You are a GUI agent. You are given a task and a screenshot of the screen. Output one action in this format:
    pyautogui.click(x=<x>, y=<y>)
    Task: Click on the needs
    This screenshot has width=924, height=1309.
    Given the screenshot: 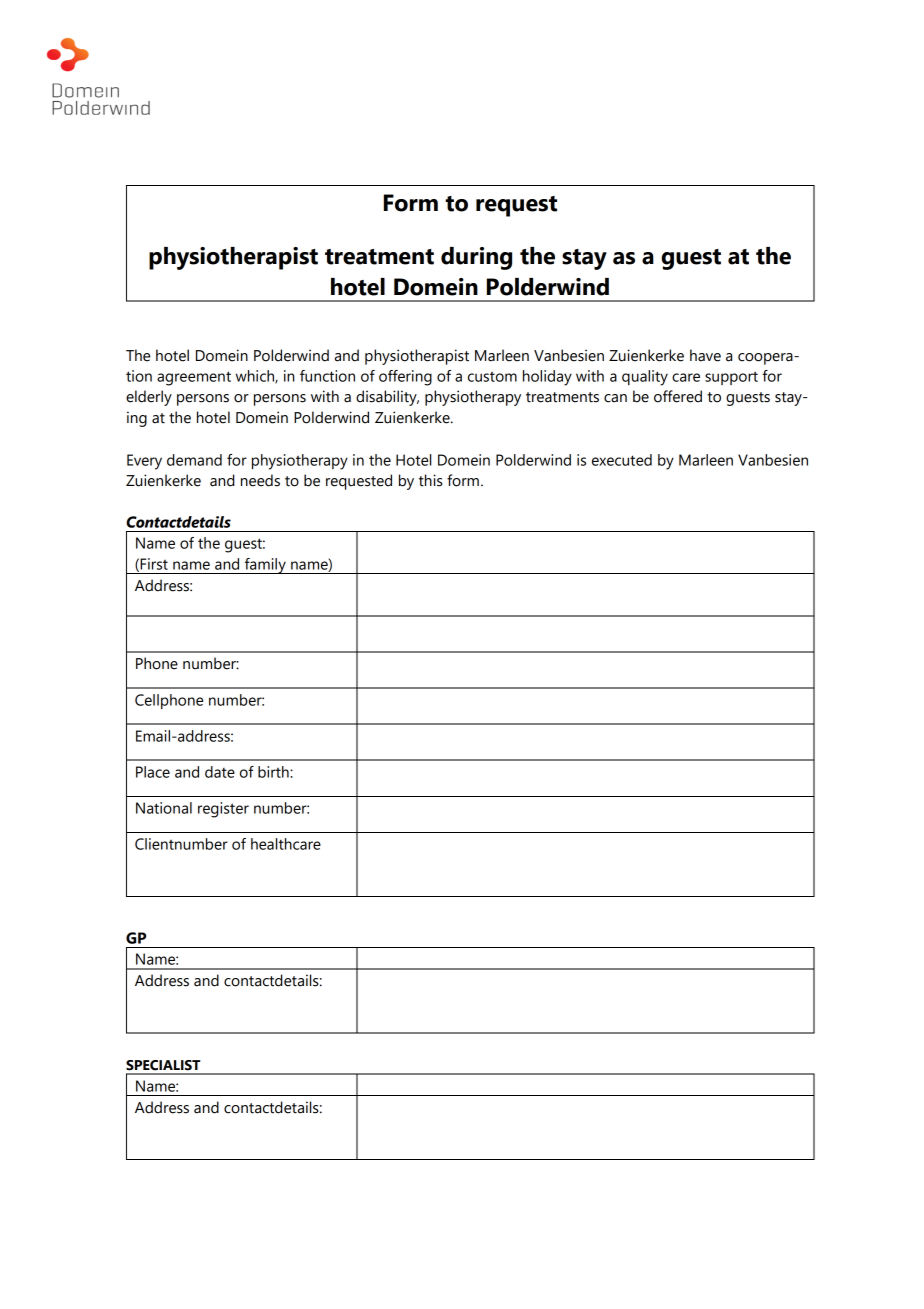 What is the action you would take?
    pyautogui.click(x=260, y=480)
